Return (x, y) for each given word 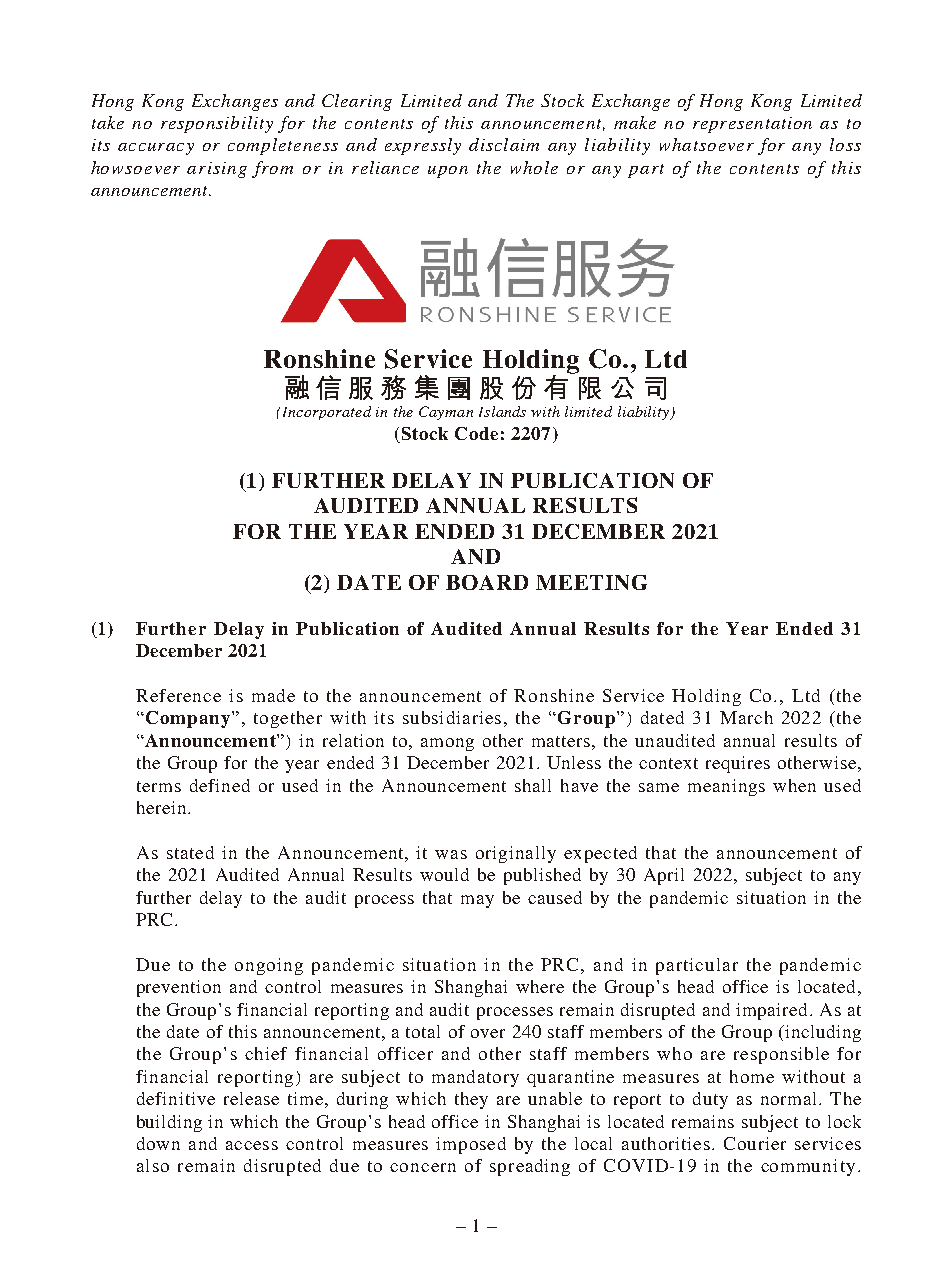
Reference (178, 695)
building (169, 1123)
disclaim (504, 144)
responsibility (217, 124)
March (746, 717)
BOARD (487, 582)
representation (752, 125)
